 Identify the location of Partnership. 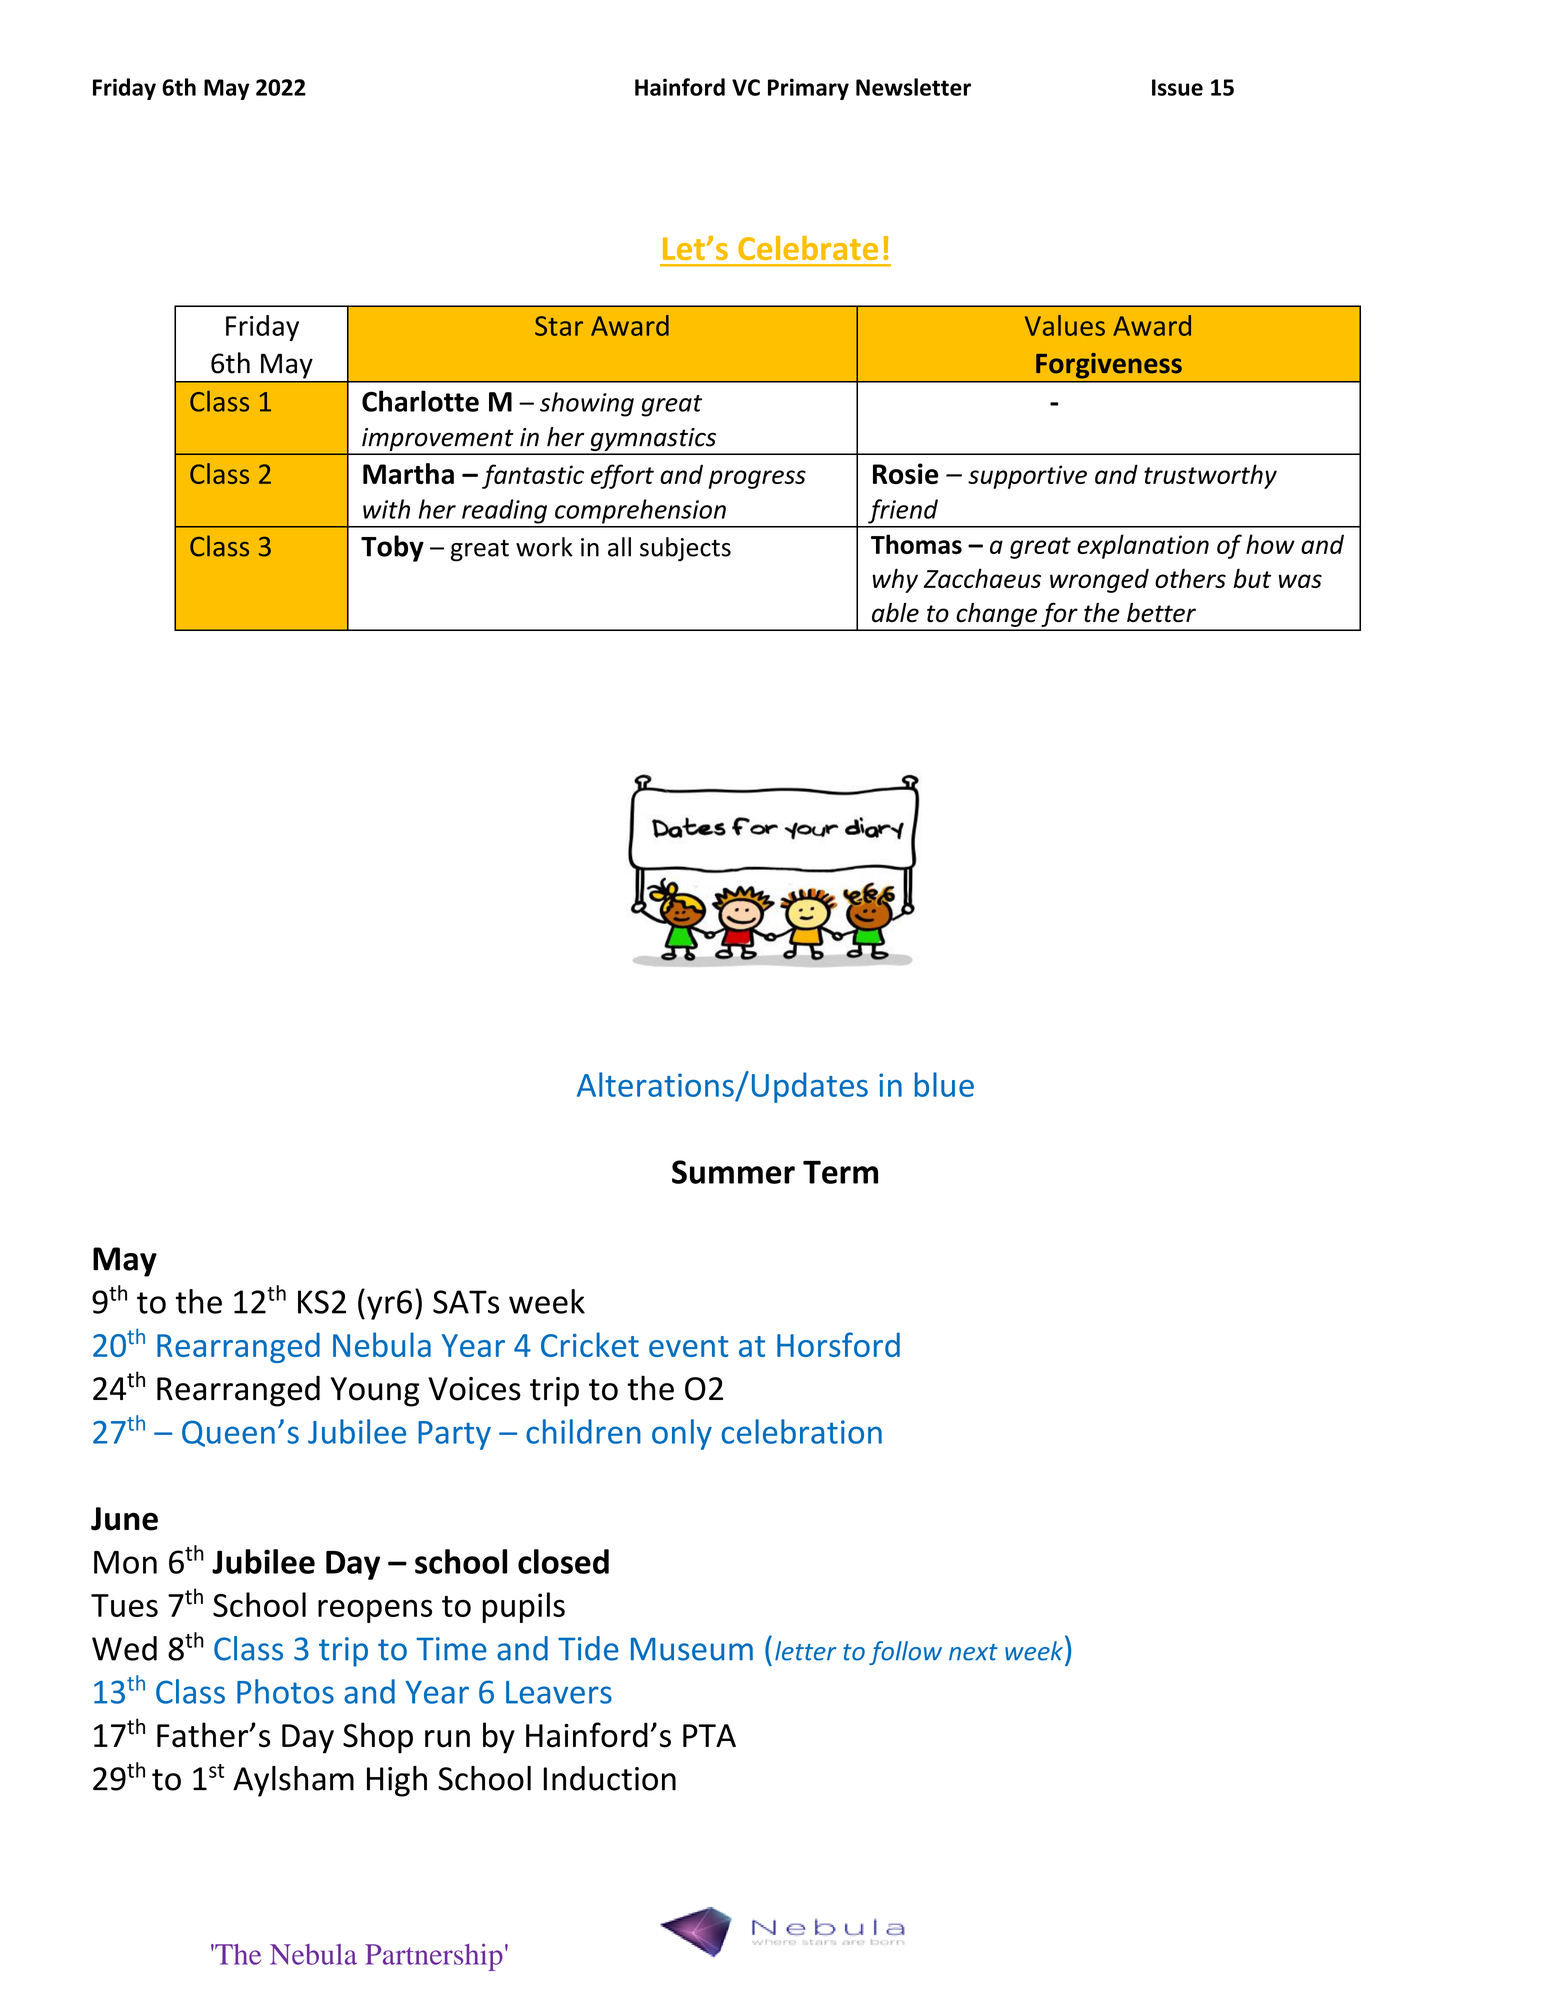
(434, 1957).
